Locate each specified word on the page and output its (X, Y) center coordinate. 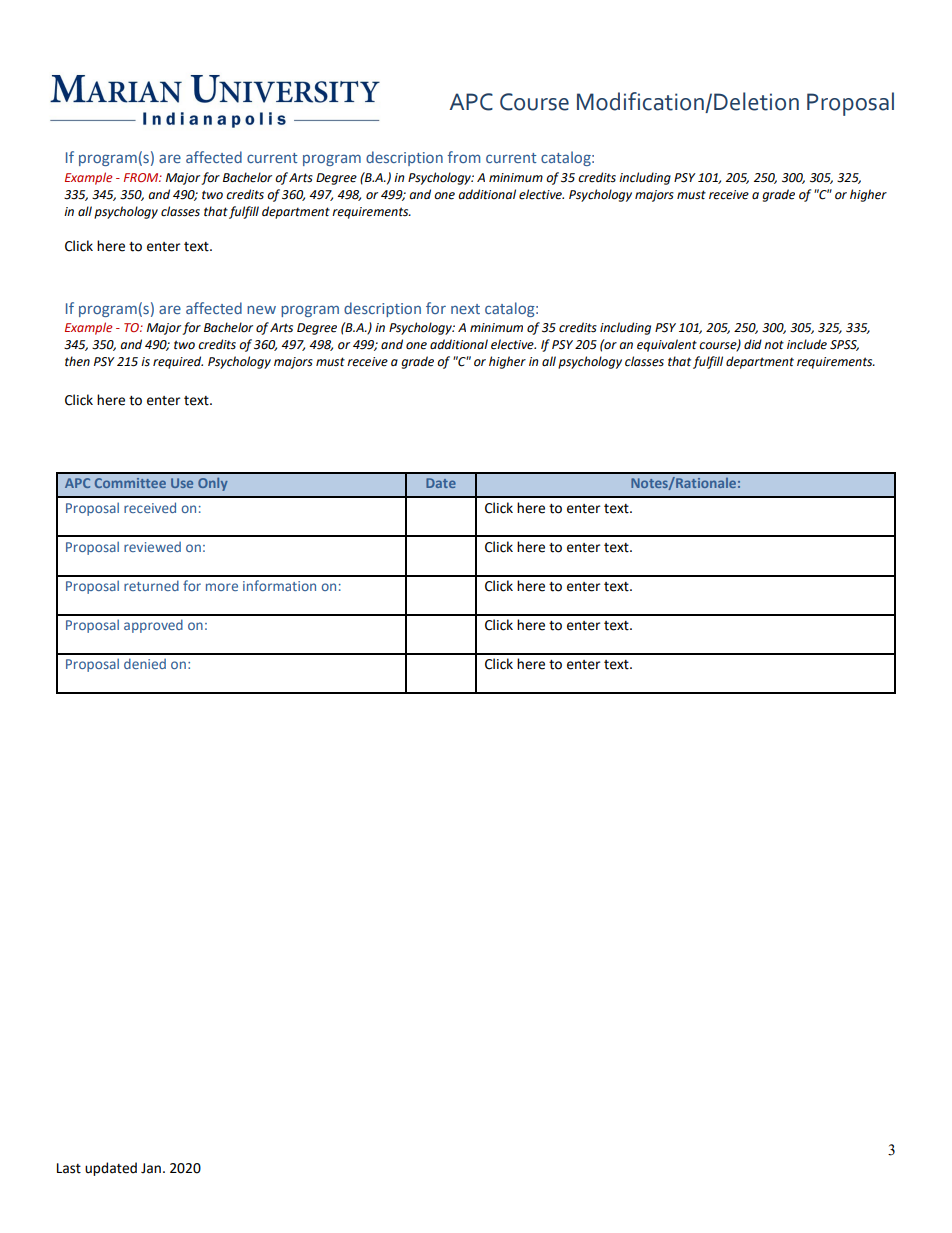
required (178, 362)
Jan (151, 1168)
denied (145, 663)
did (753, 344)
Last (69, 1168)
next (465, 309)
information (279, 585)
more (222, 587)
